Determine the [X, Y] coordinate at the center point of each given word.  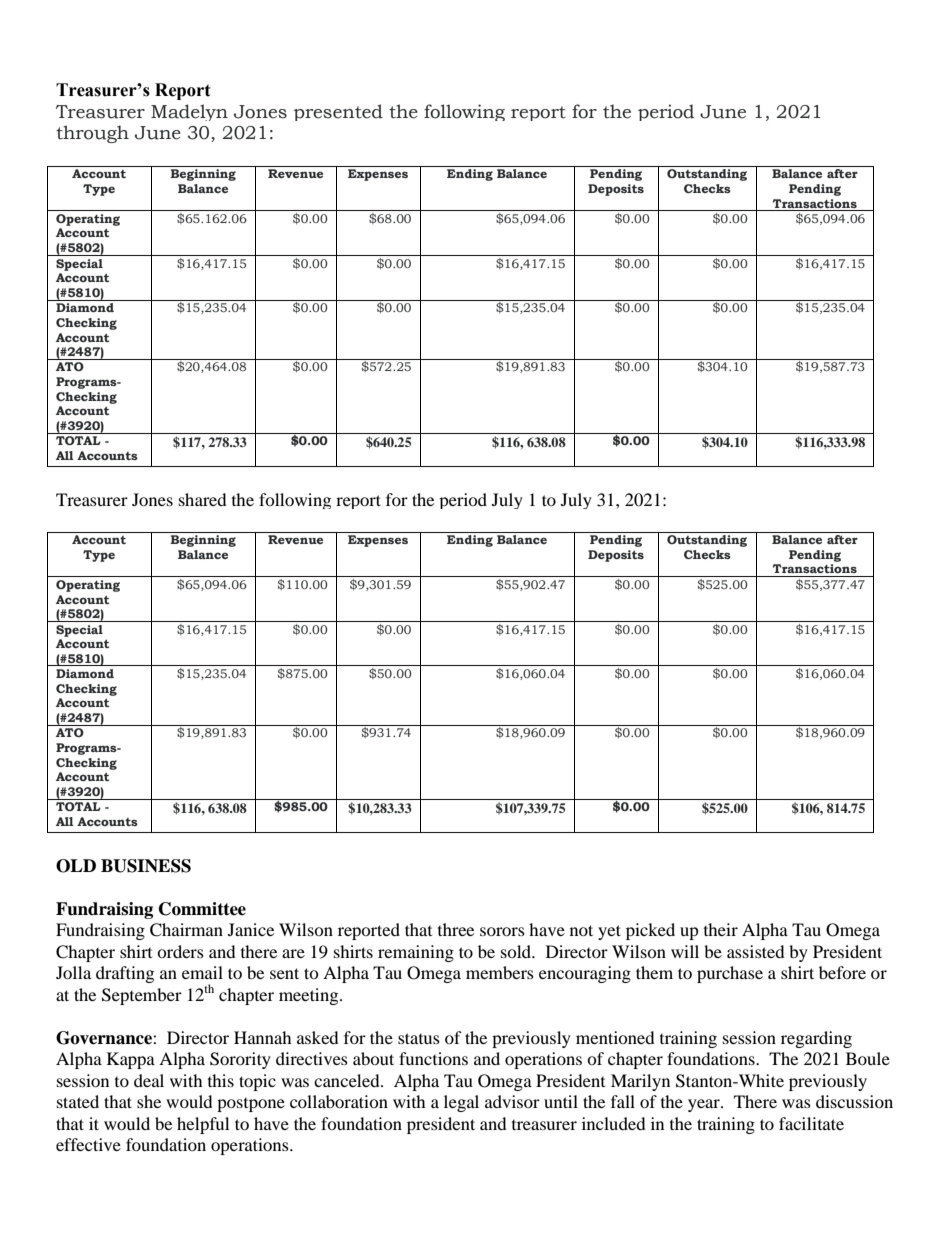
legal [461, 1103]
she [149, 1101]
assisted [756, 951]
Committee [202, 909]
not [581, 930]
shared [203, 499]
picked [650, 931]
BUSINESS [146, 866]
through [92, 134]
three [456, 929]
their [721, 929]
